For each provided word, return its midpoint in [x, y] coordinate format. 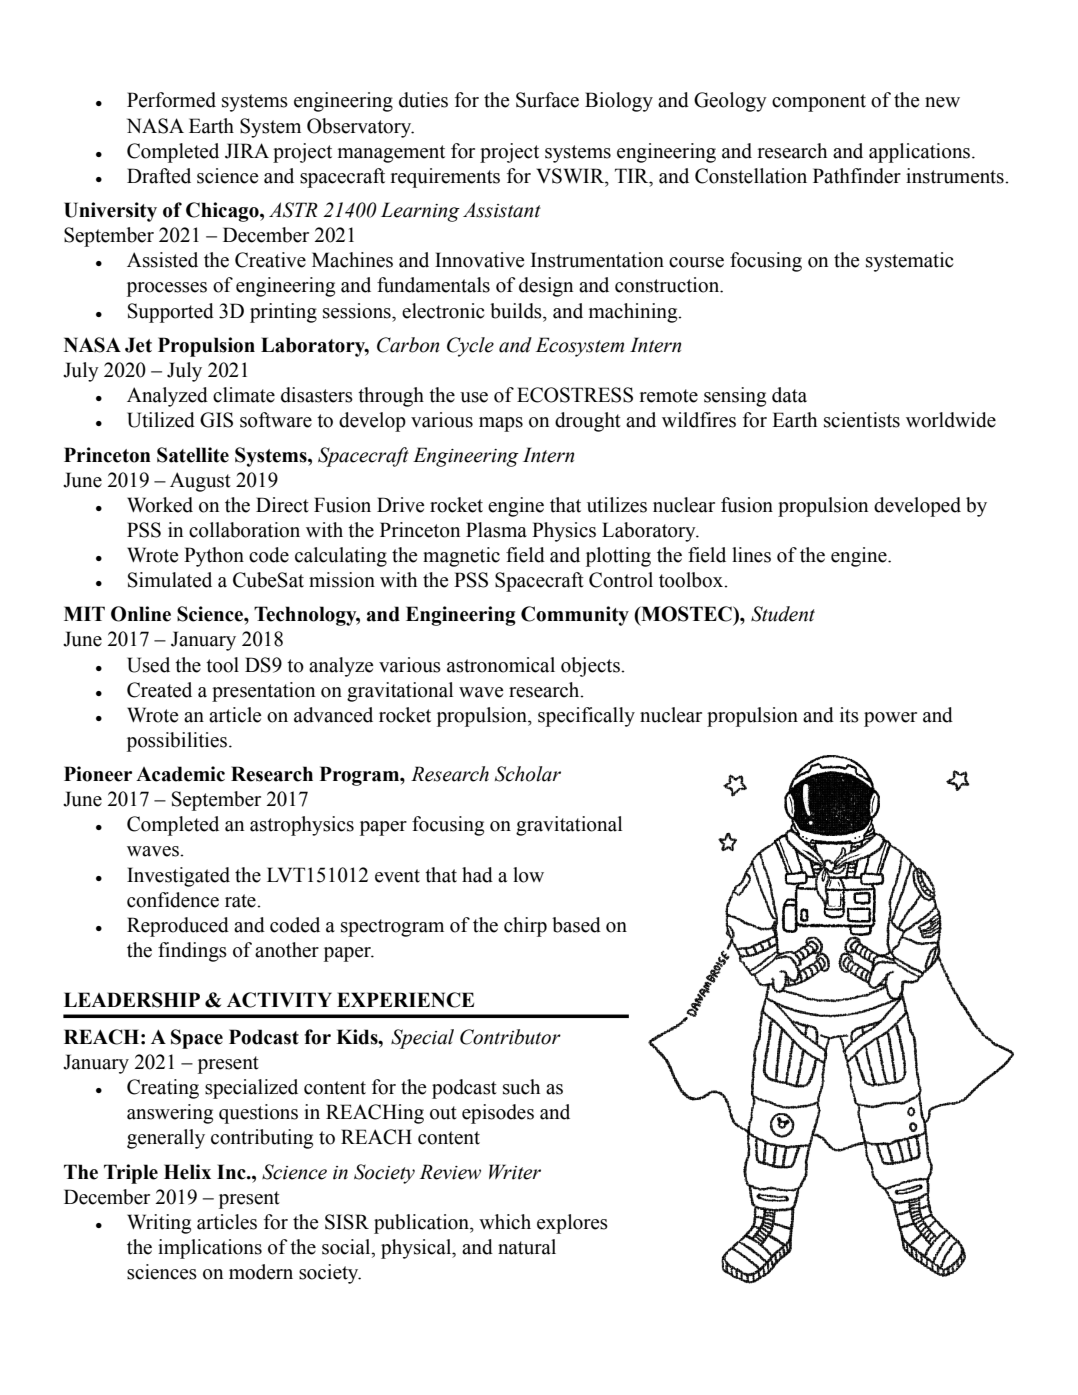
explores [572, 1224]
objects [591, 667]
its [849, 715]
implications [210, 1249]
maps [501, 424]
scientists [862, 420]
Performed [171, 100]
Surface [547, 100]
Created [159, 690]
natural [527, 1247]
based [576, 925]
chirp [525, 927]
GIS [216, 420]
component [819, 103]
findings [192, 952]
